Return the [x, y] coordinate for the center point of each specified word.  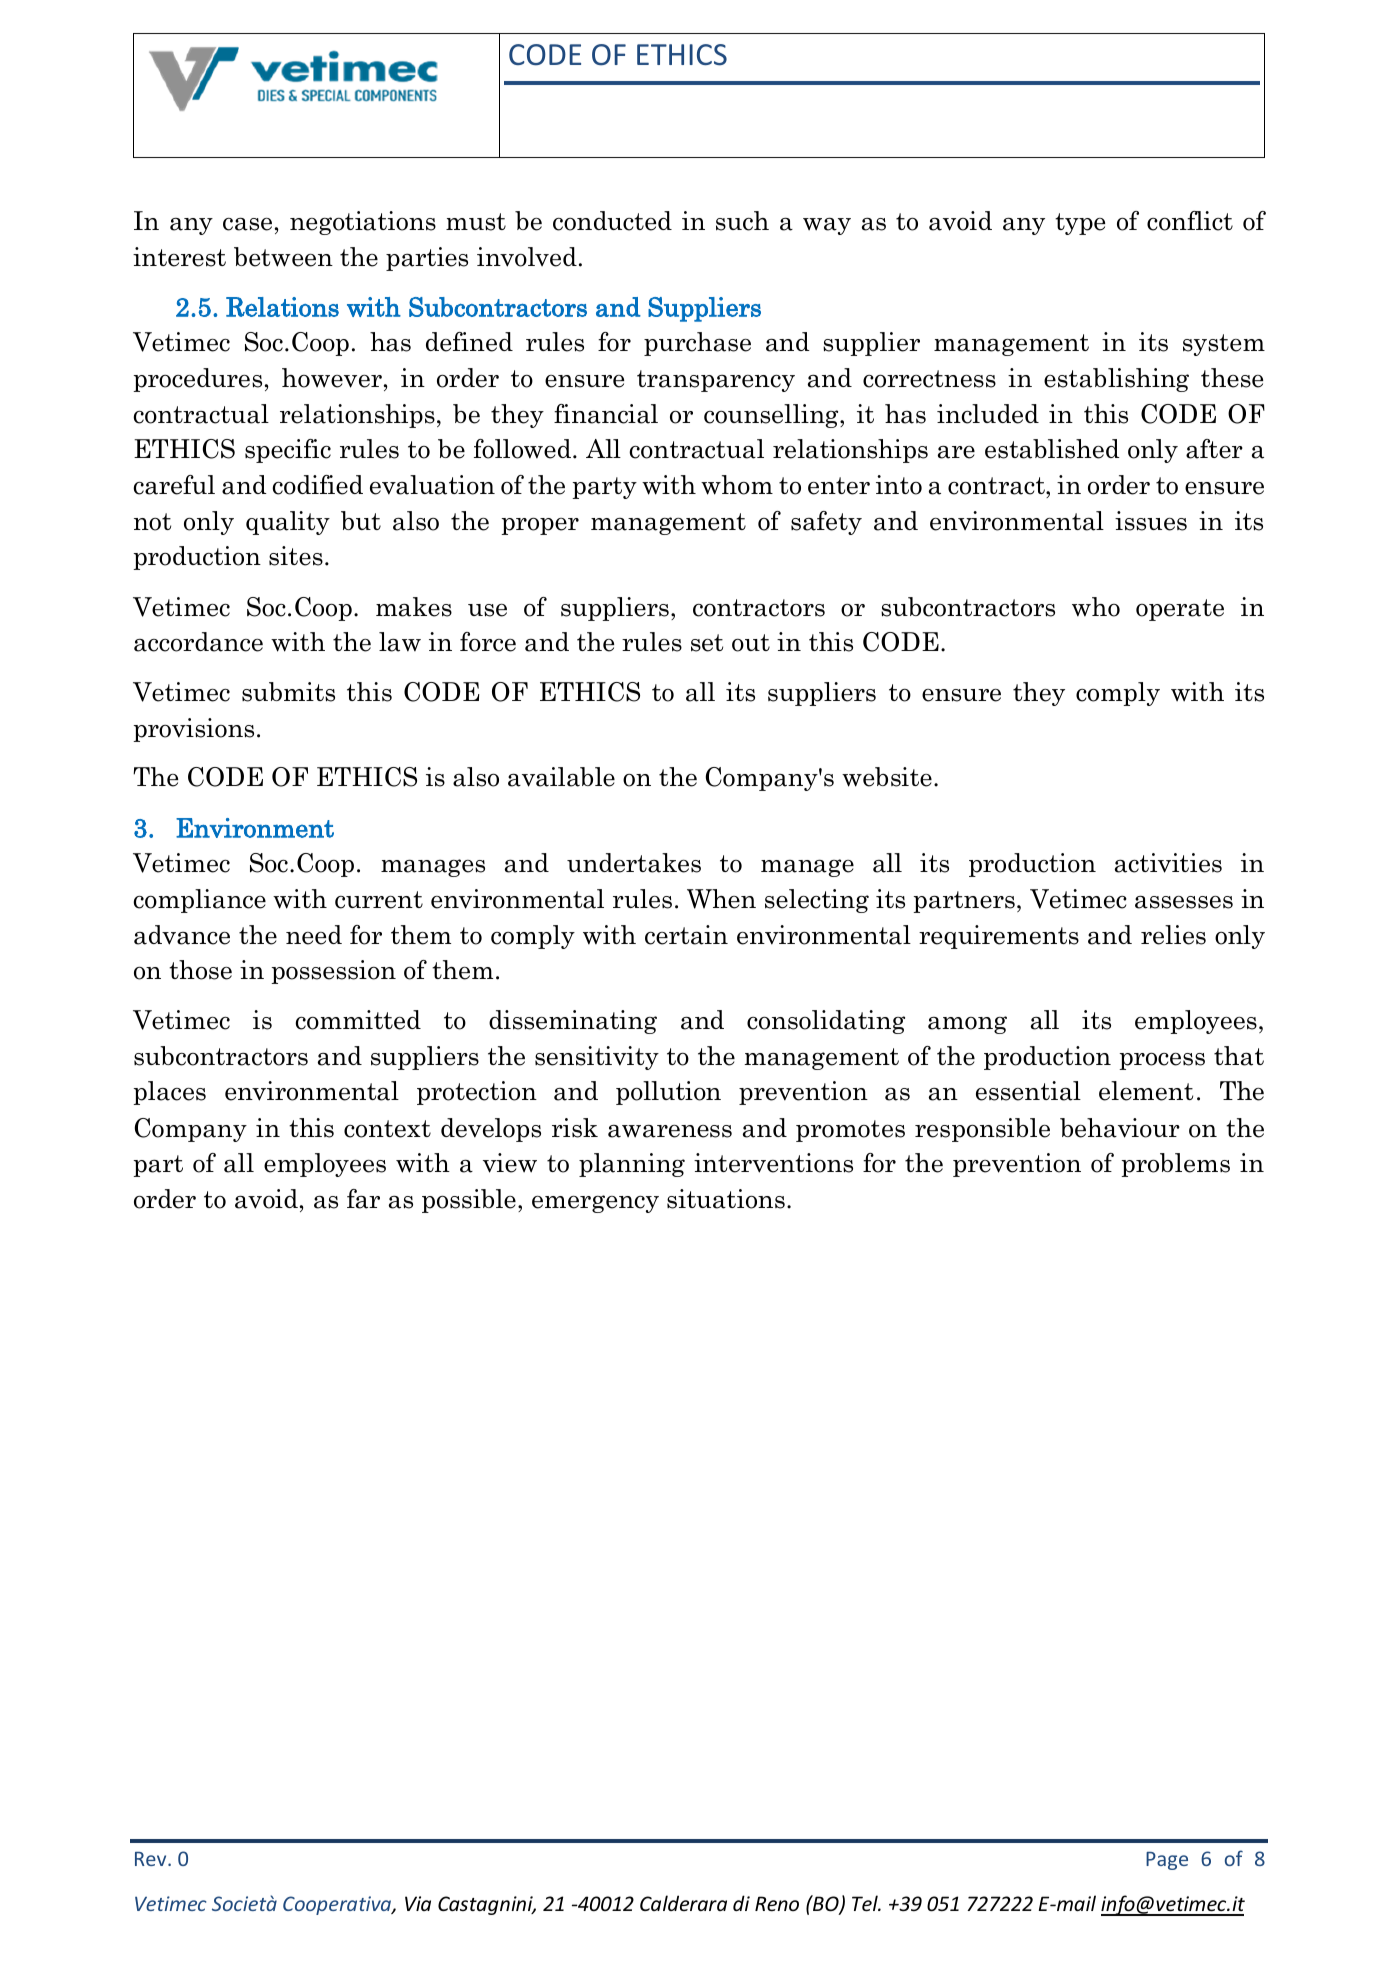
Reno [777, 1904]
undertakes [634, 863]
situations [726, 1199]
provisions [193, 730]
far [363, 1199]
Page [1167, 1861]
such [742, 221]
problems [1175, 1165]
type [1080, 224]
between [283, 257]
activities [1168, 863]
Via [418, 1903]
